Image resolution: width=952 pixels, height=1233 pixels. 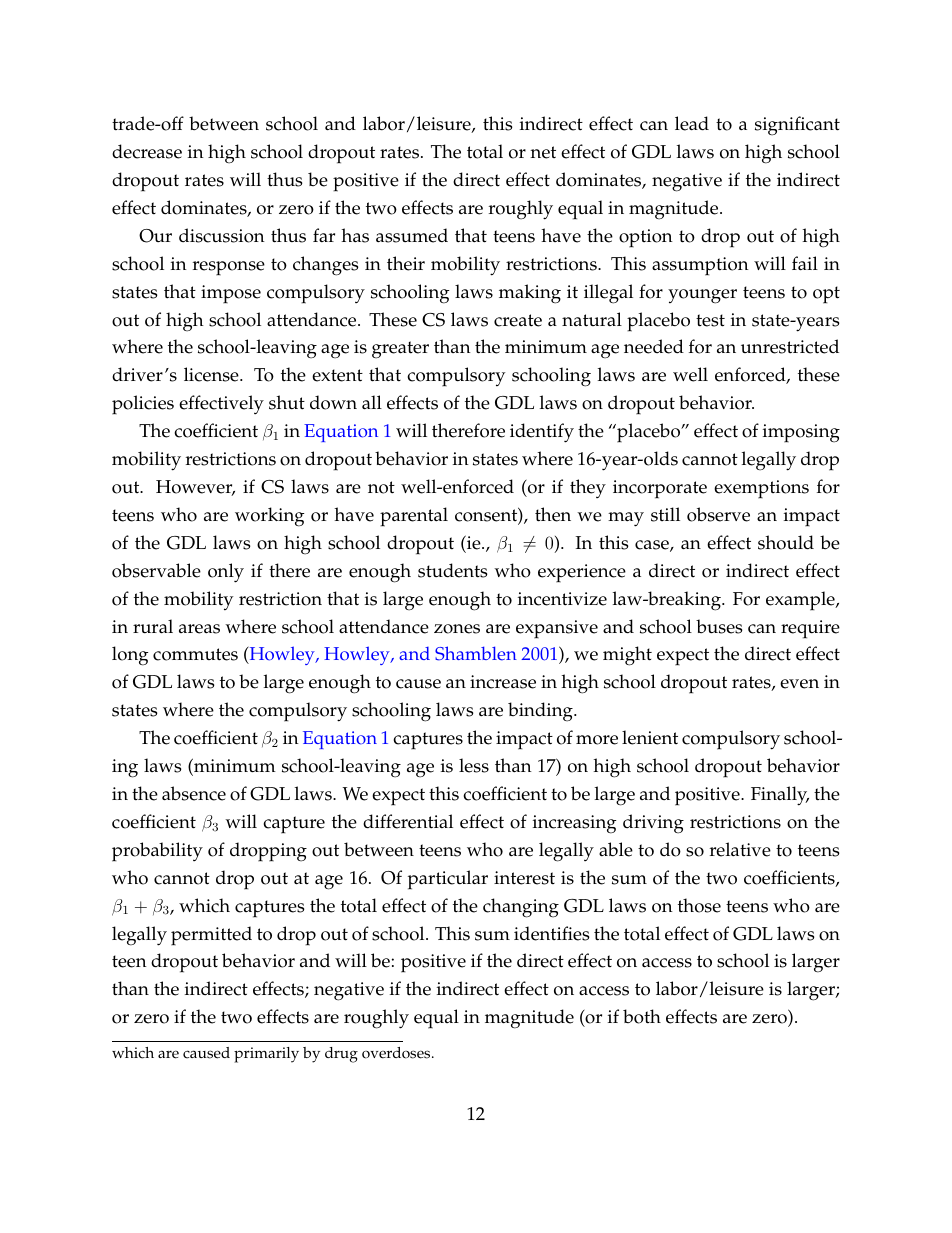 What do you see at coordinates (414, 517) in the screenshot?
I see `parental` at bounding box center [414, 517].
